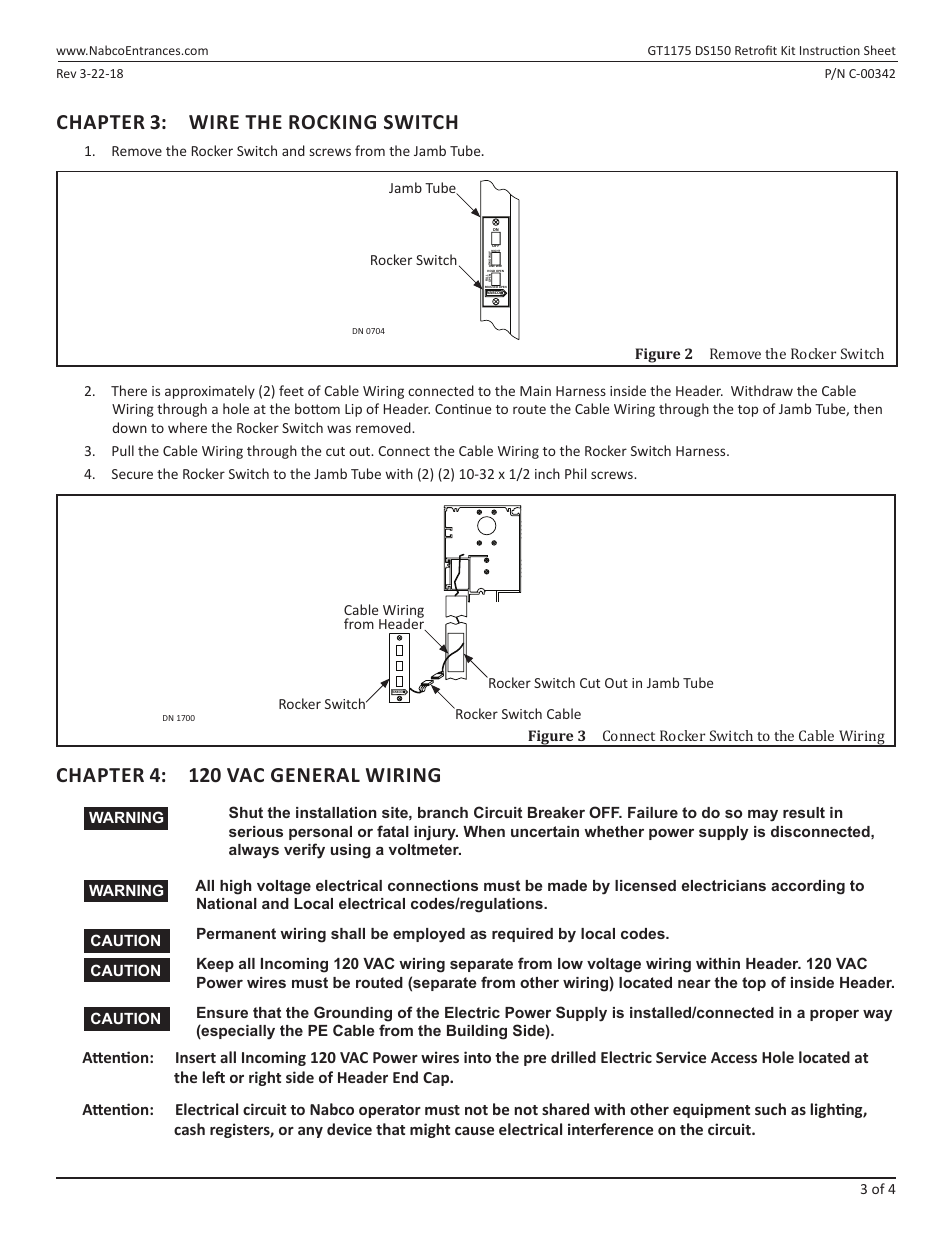 The width and height of the screenshot is (952, 1233). I want to click on Continue, so click(463, 409).
